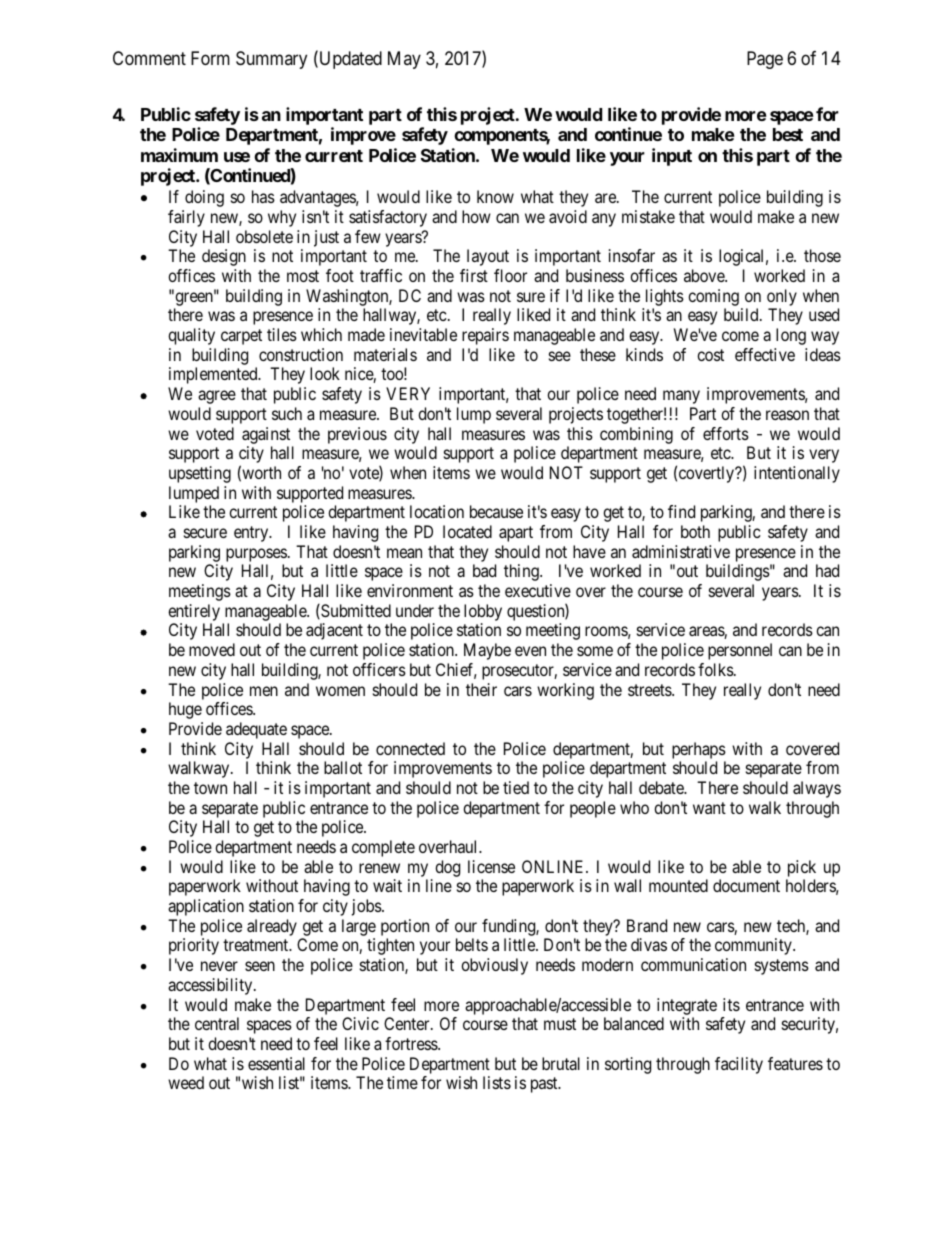  Describe the element at coordinates (485, 336) in the image. I see `repairs` at that location.
